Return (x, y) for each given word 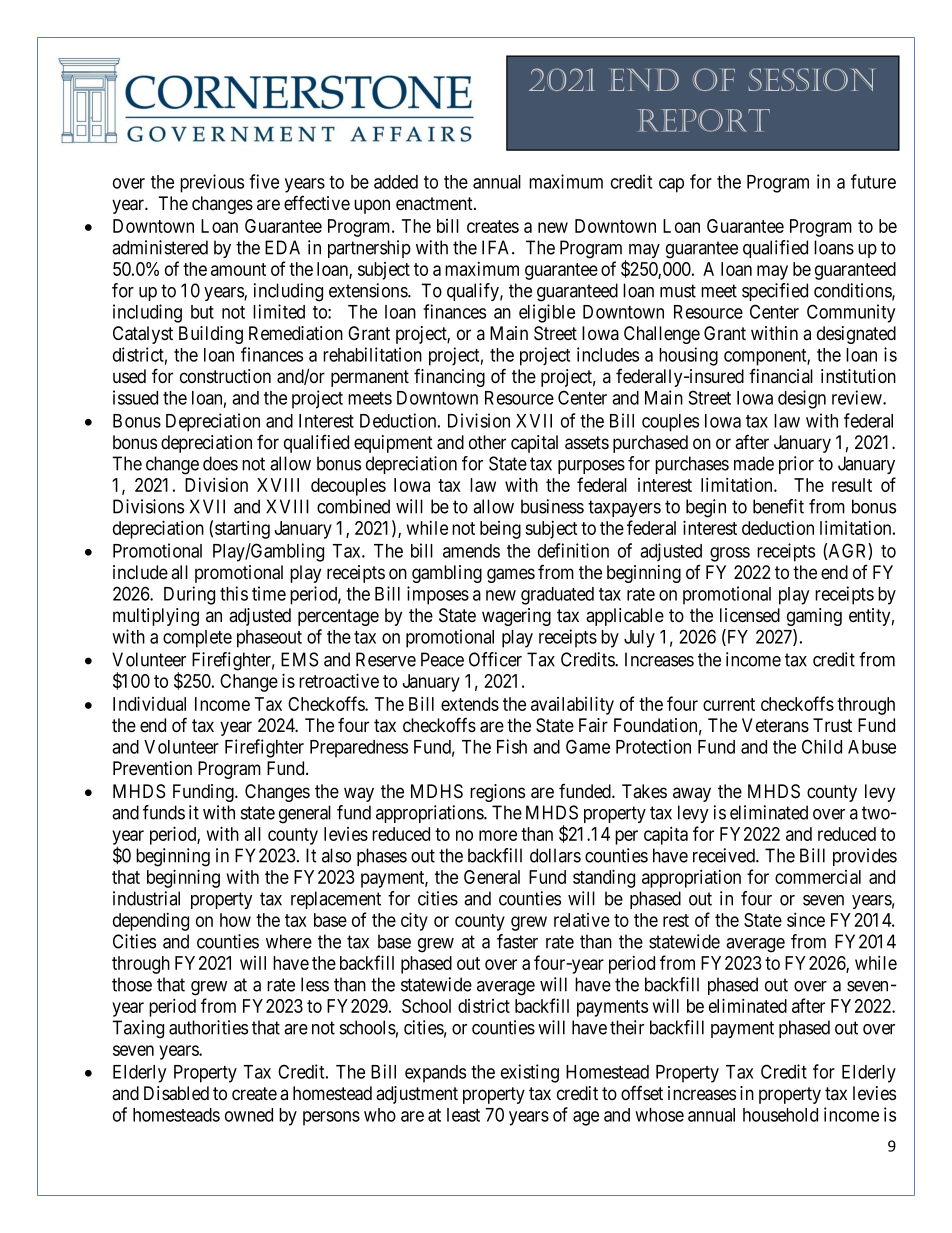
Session (811, 79)
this (234, 593)
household (780, 1115)
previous (212, 183)
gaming (814, 617)
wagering (516, 617)
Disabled (176, 1093)
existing (530, 1073)
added (396, 182)
